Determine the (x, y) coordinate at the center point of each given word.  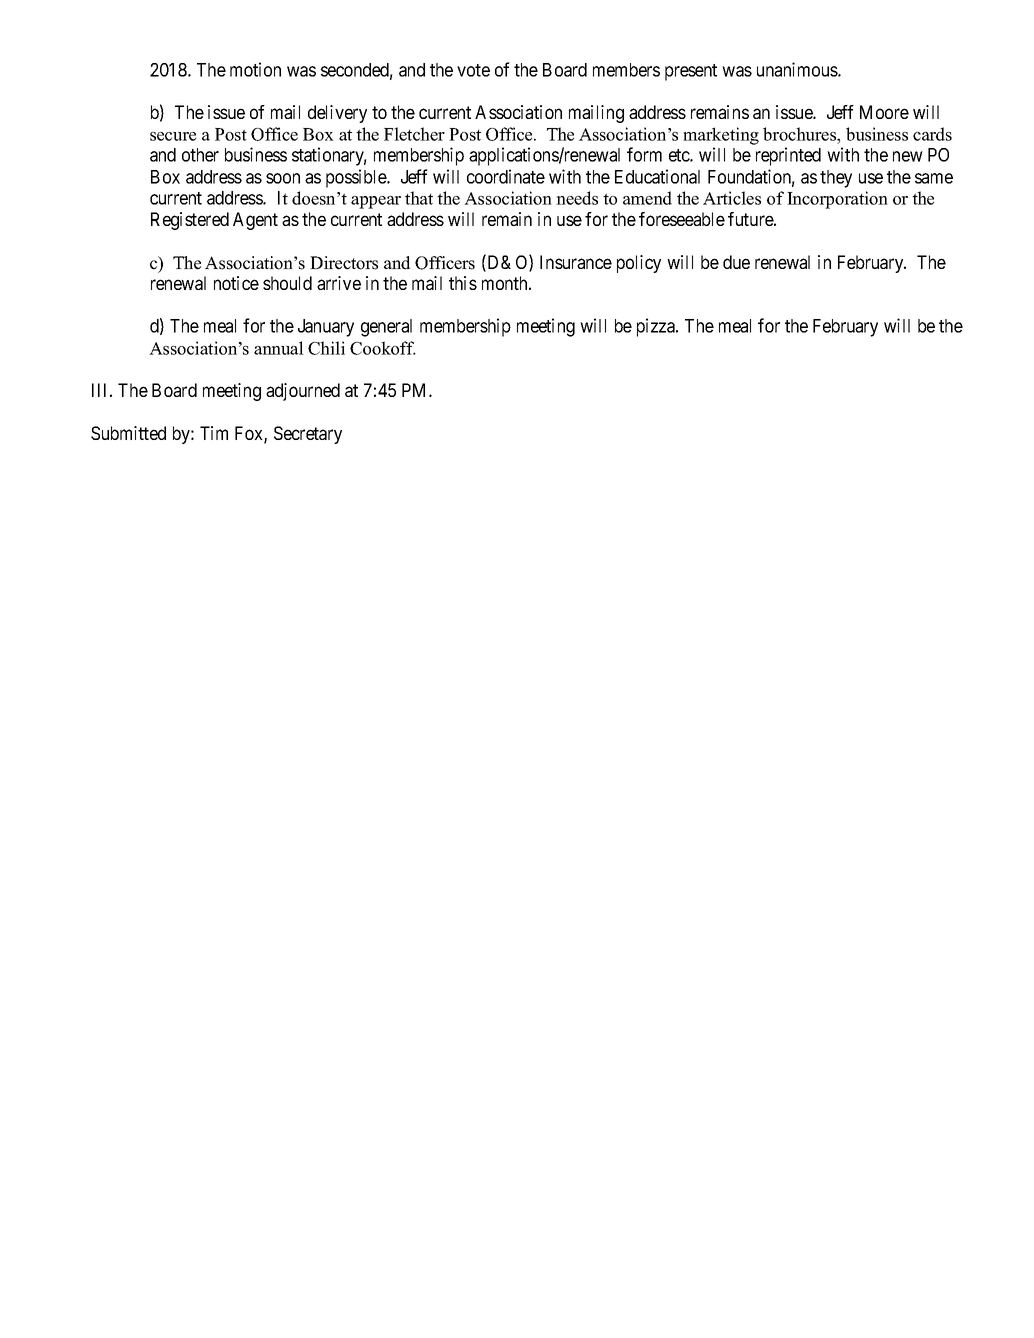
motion (255, 69)
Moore (884, 112)
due (736, 262)
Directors (344, 263)
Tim (214, 433)
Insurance (576, 262)
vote (473, 70)
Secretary (308, 435)
